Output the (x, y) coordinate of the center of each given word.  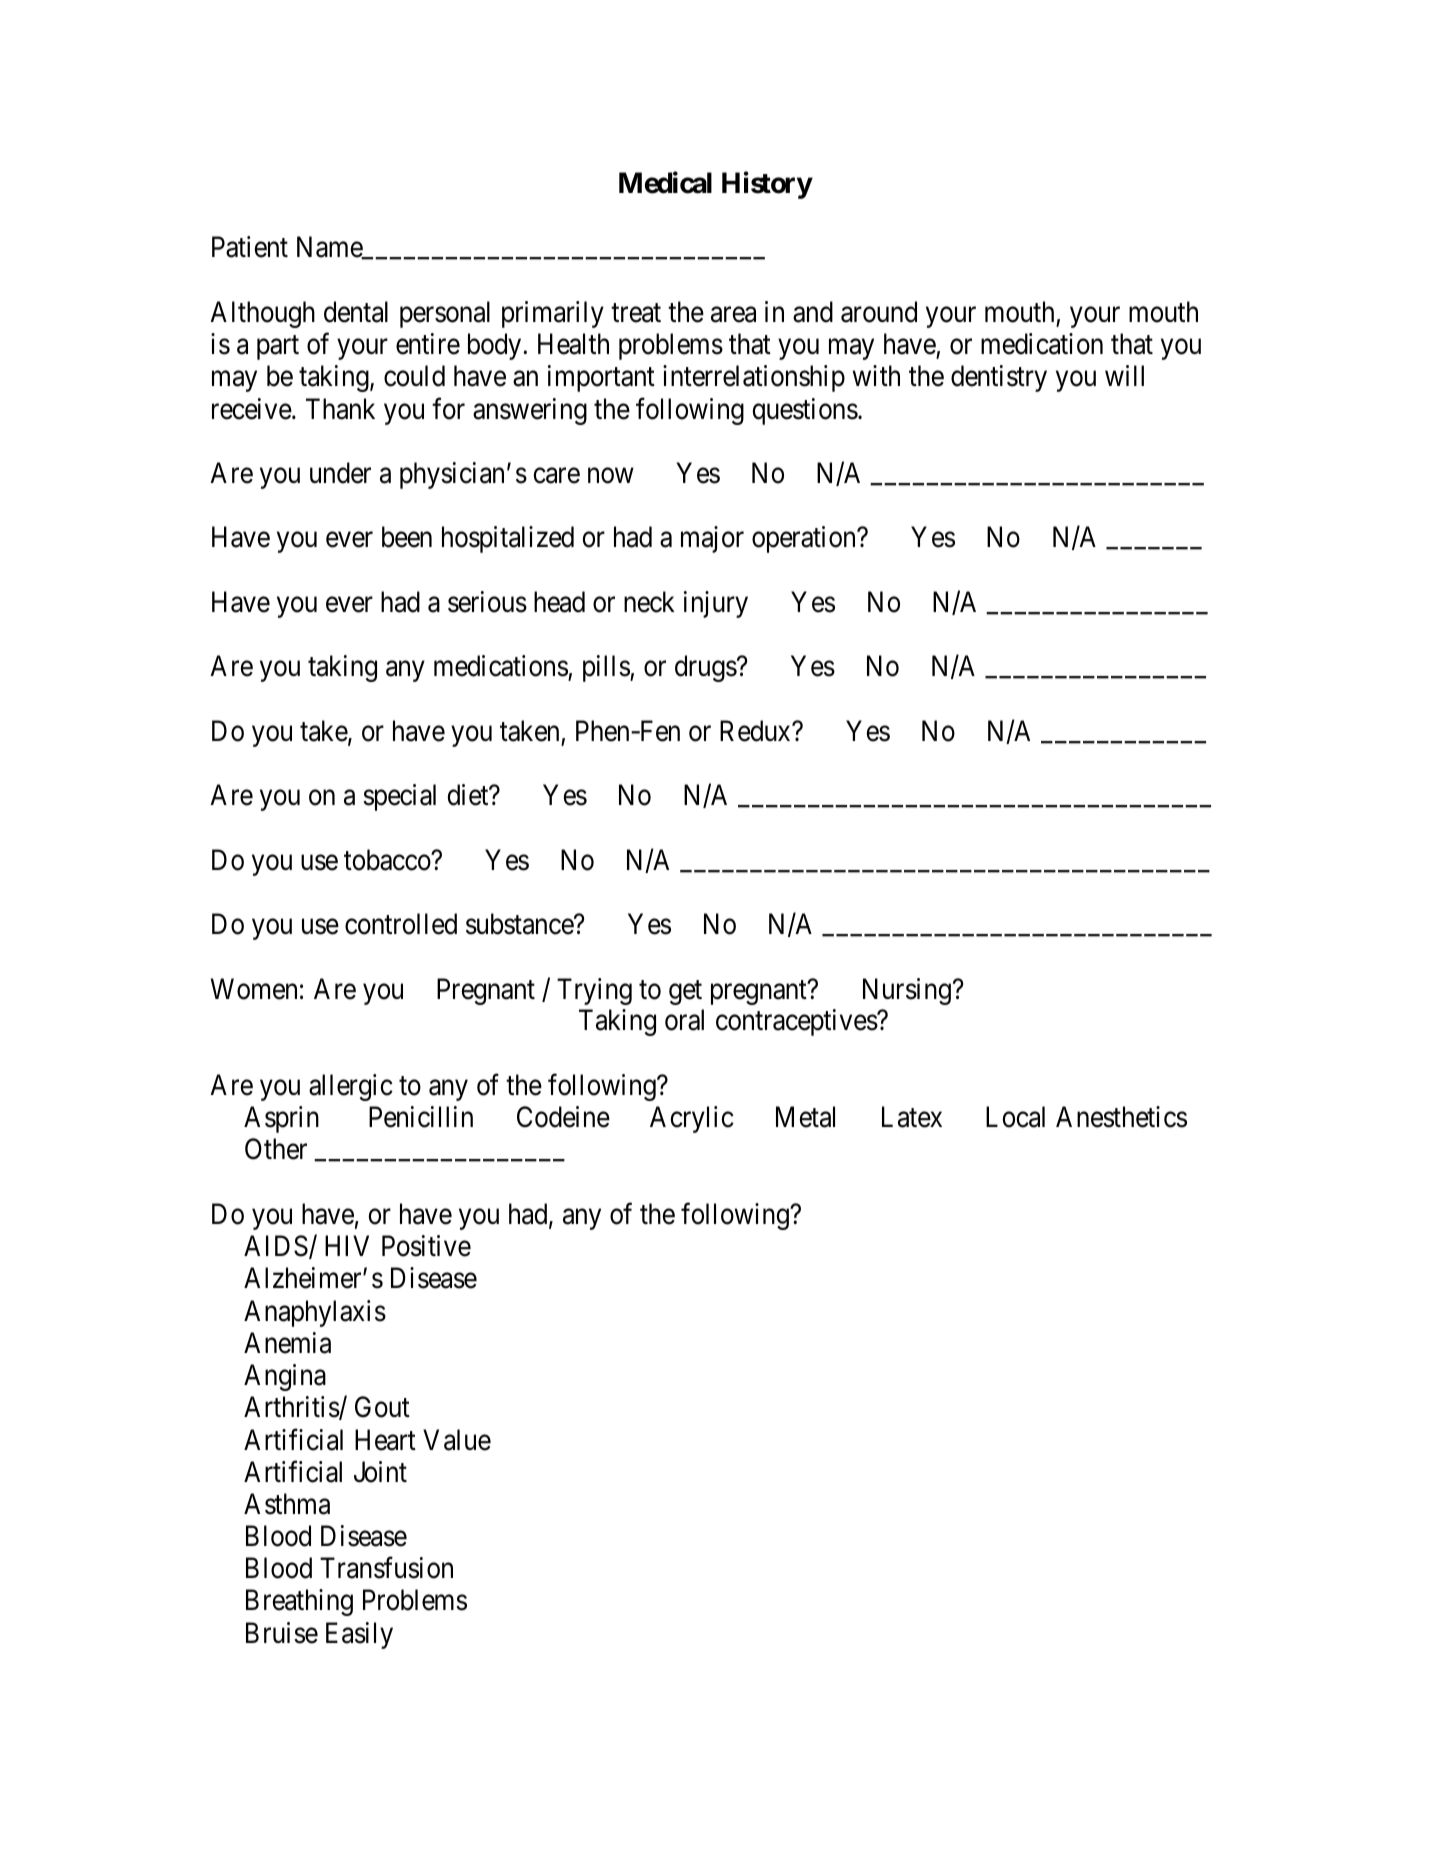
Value (457, 1440)
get (685, 992)
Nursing (907, 991)
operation (805, 539)
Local (1015, 1117)
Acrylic (692, 1119)
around (879, 312)
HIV (347, 1246)
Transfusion (386, 1568)
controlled (401, 924)
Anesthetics (1121, 1117)
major (712, 539)
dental (356, 312)
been (407, 537)
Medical (665, 183)
